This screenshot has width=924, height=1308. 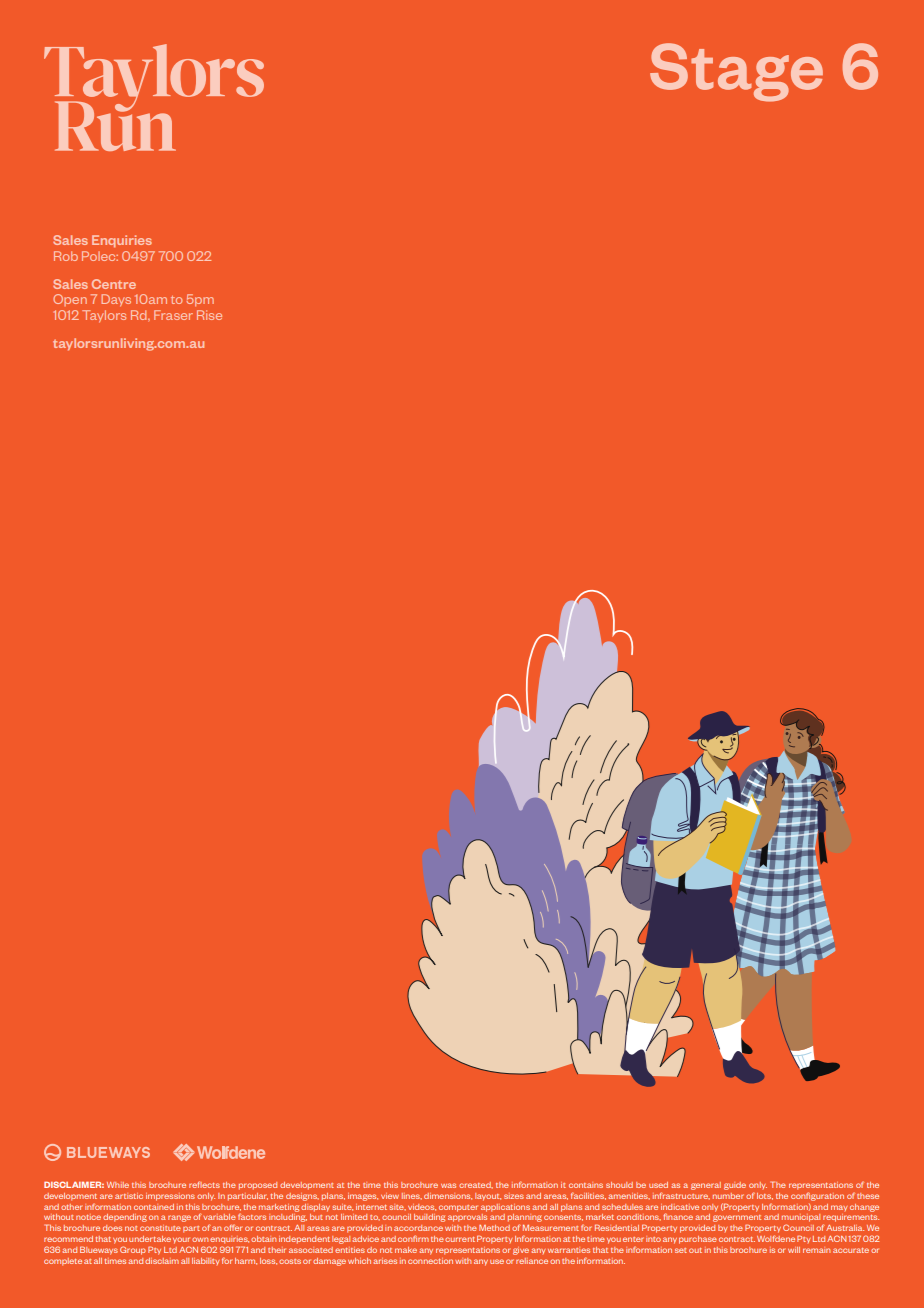 I want to click on Stage, so click(x=736, y=72).
